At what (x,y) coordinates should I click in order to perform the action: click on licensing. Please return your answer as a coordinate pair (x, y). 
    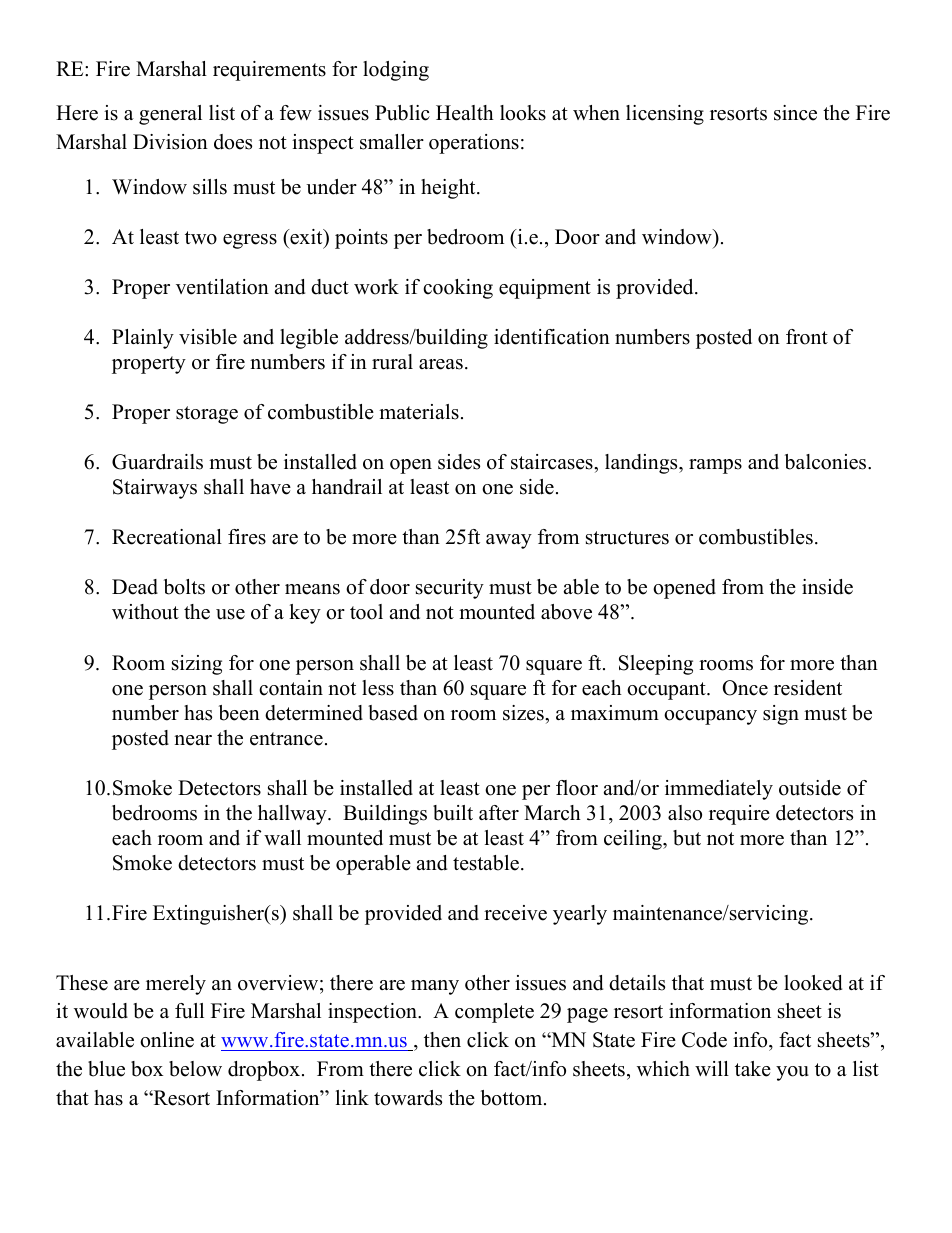
    Looking at the image, I should click on (665, 115).
